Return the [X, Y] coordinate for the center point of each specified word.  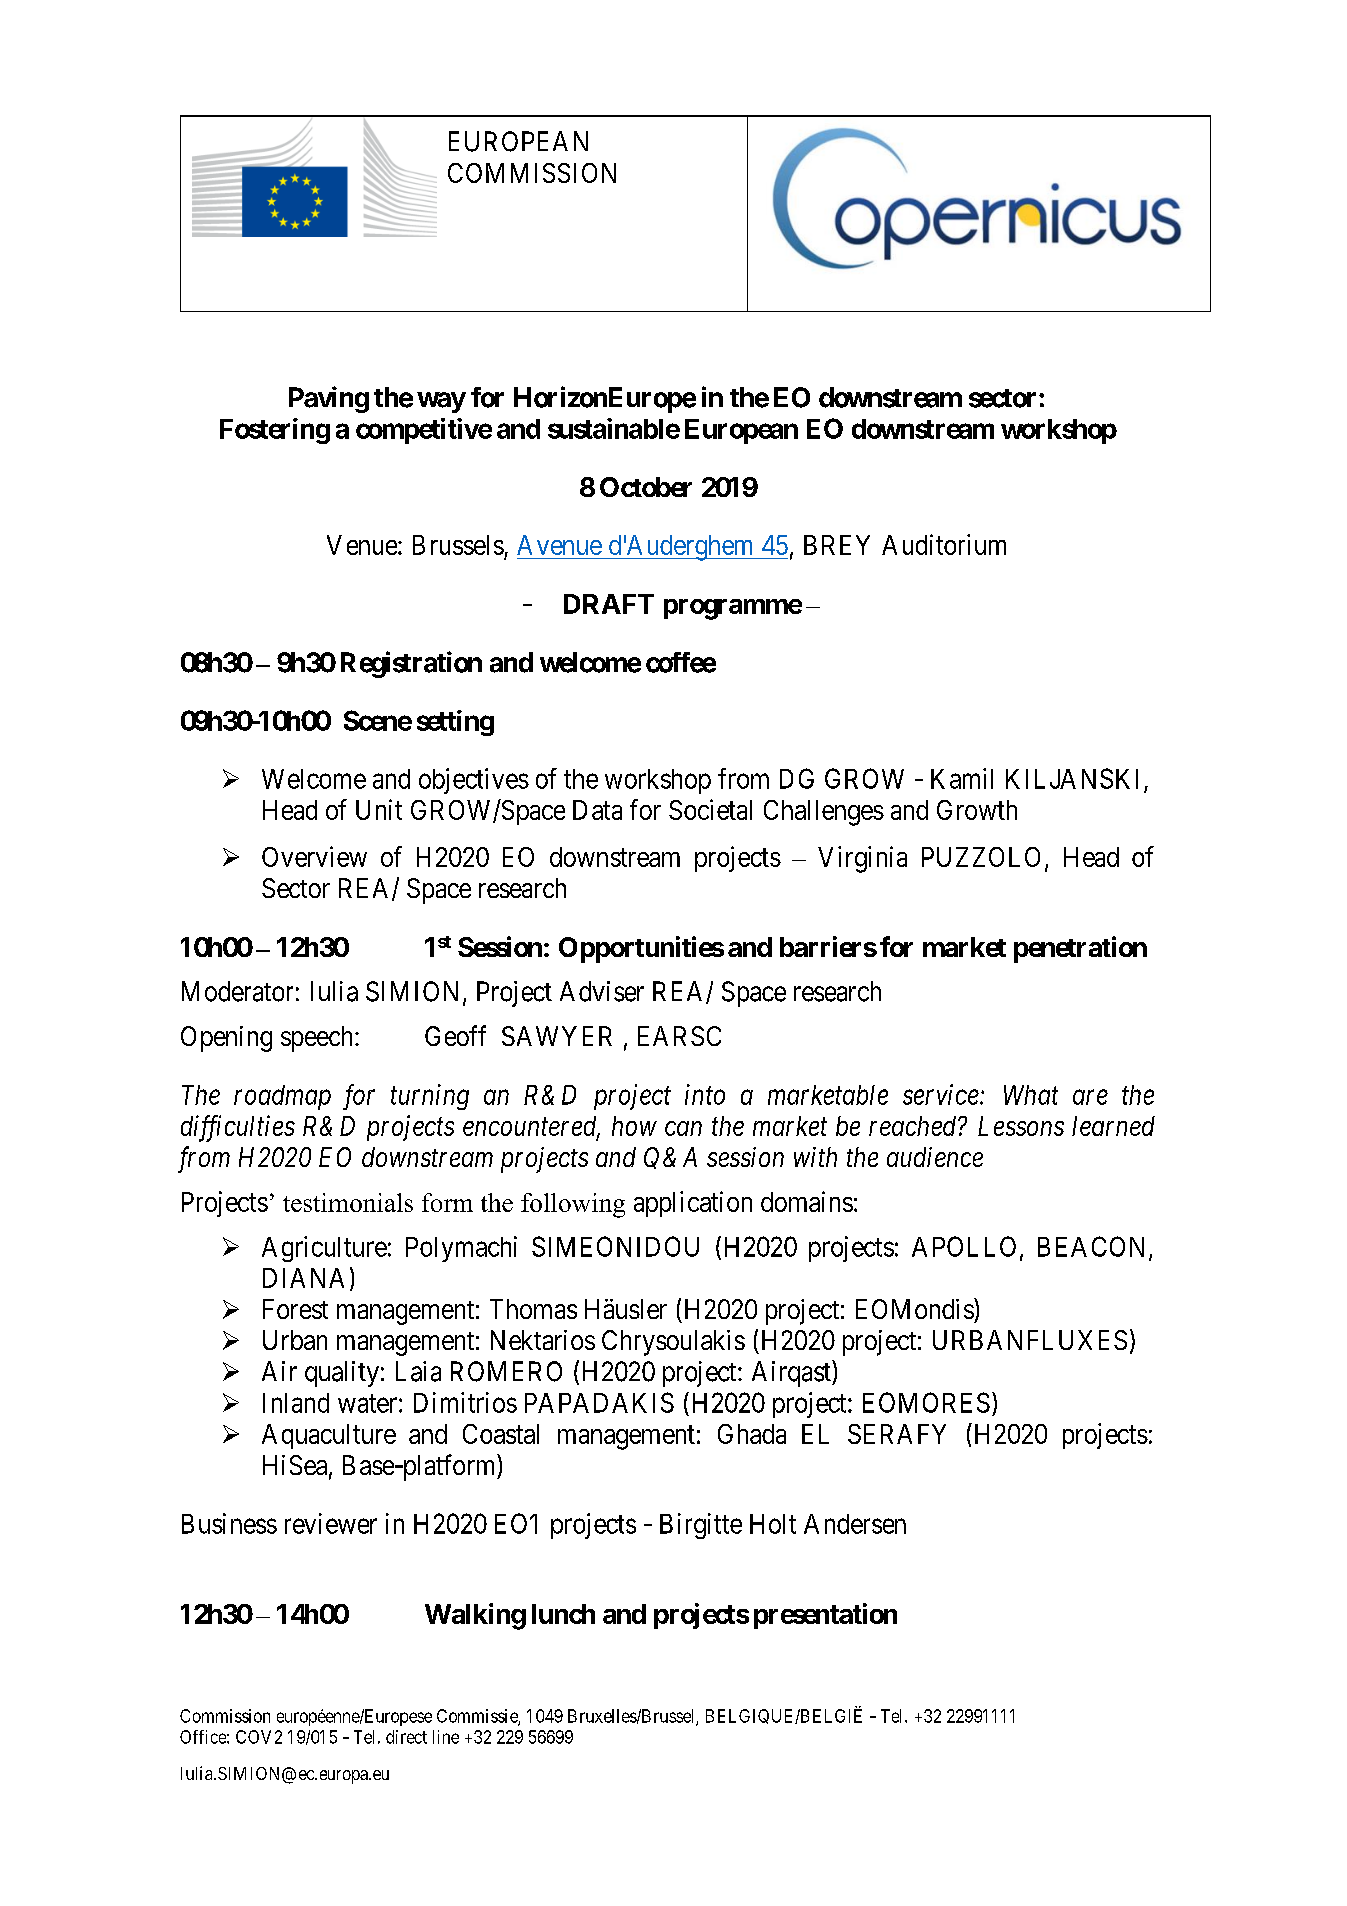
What [1031, 1095]
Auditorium [944, 544]
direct [406, 1737]
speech [318, 1039]
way [441, 402]
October [646, 487]
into [705, 1094]
